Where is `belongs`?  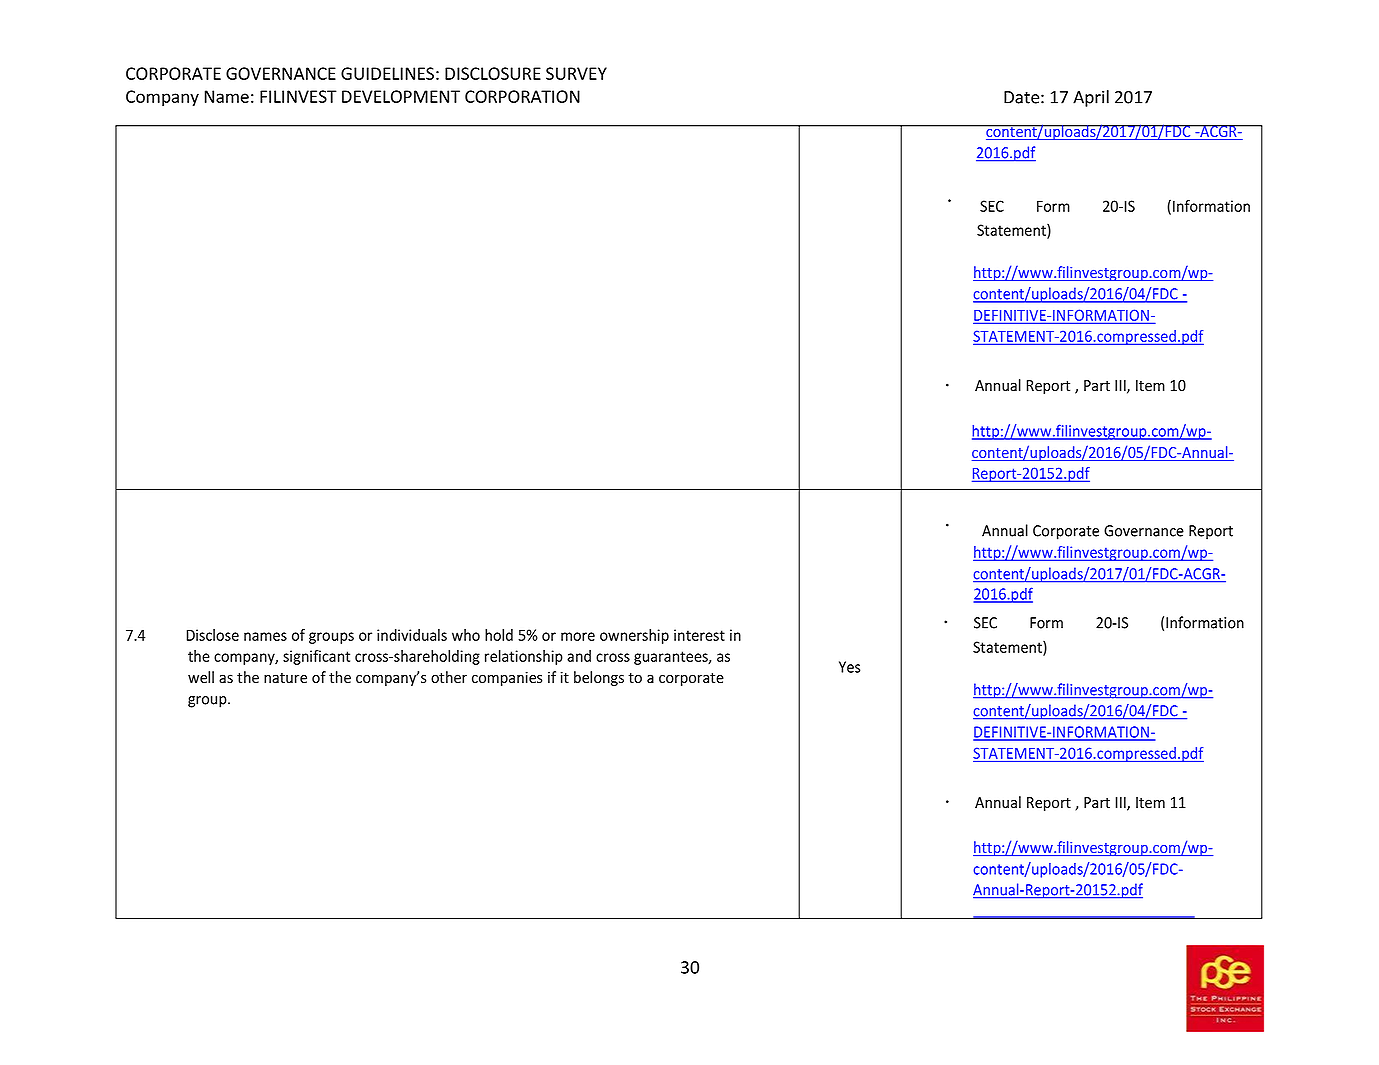 belongs is located at coordinates (599, 678).
